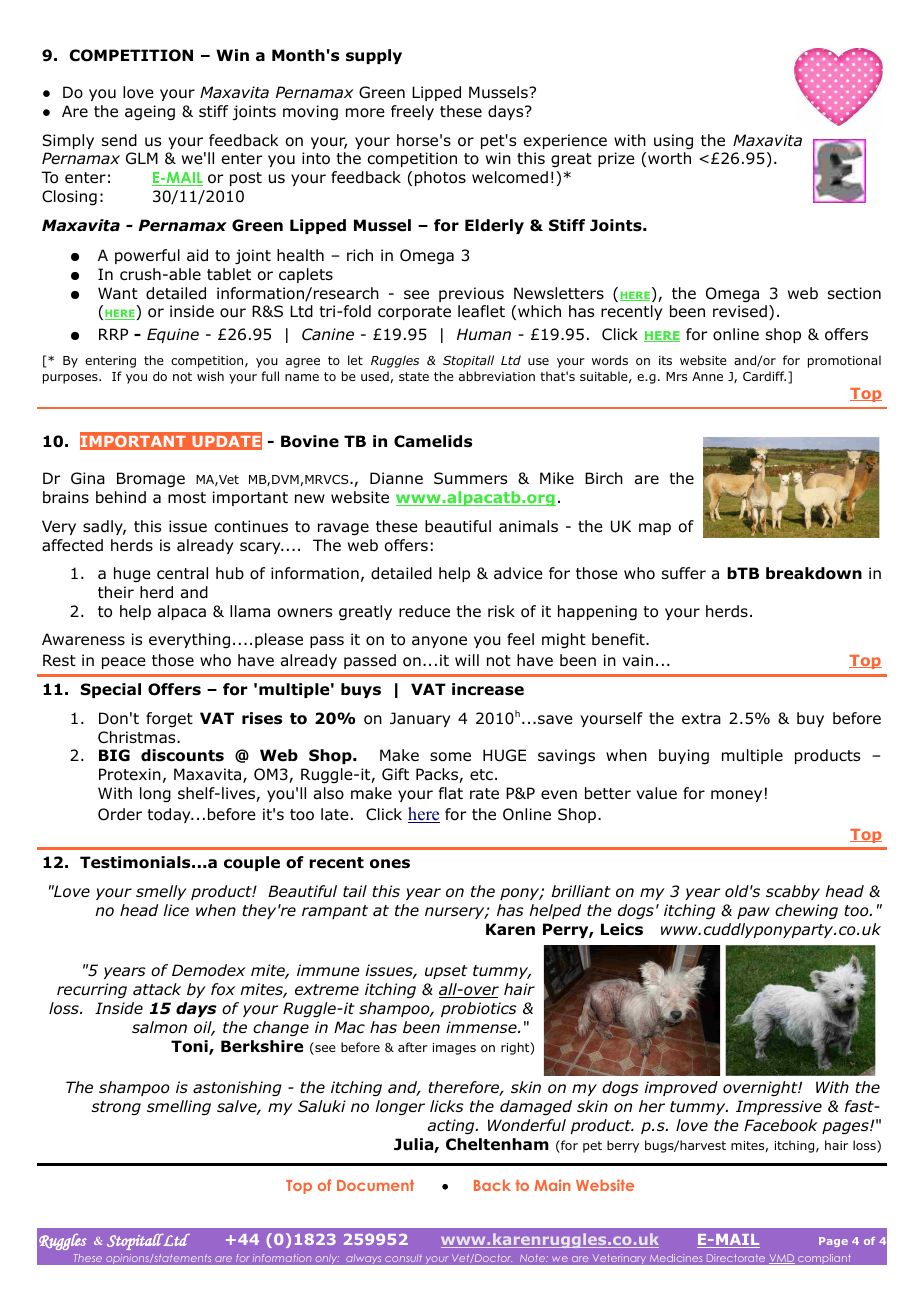  What do you see at coordinates (150, 113) in the page?
I see `ageing` at bounding box center [150, 113].
